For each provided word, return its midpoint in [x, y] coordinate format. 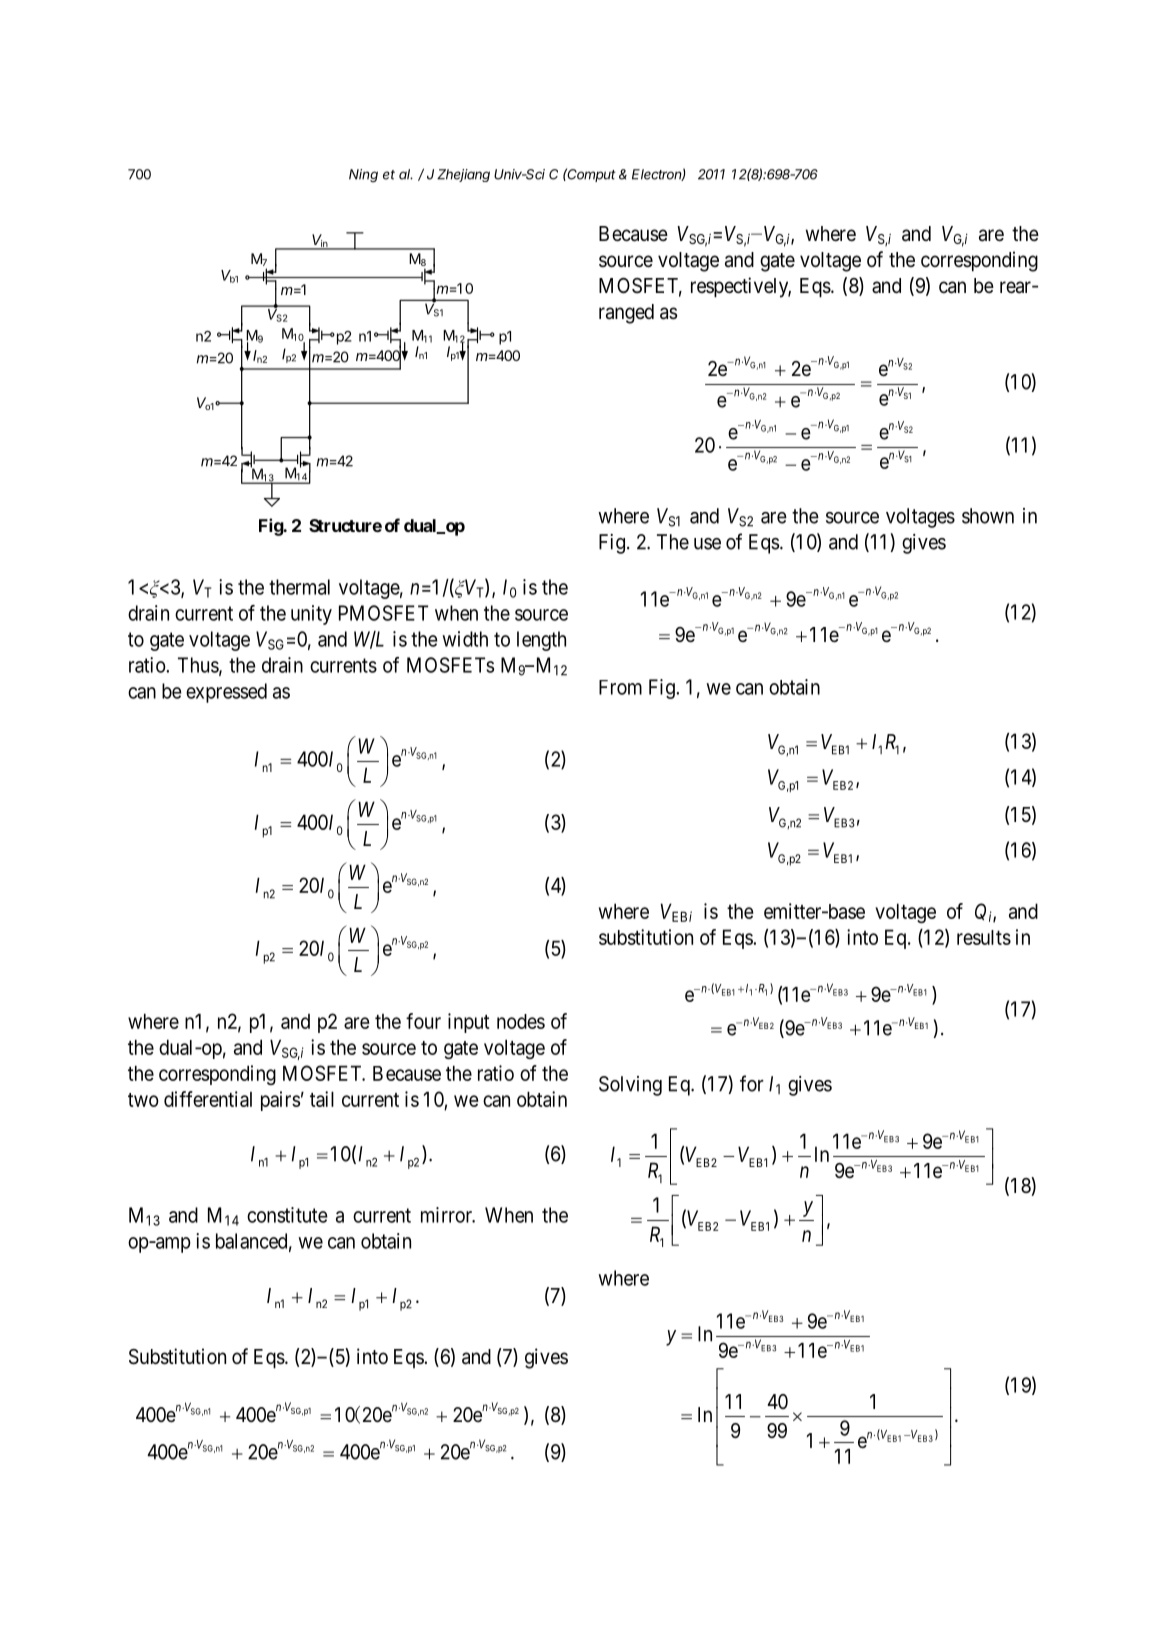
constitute [287, 1215]
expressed [226, 693]
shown [988, 516]
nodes [521, 1021]
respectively [741, 287]
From [620, 687]
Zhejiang [463, 175]
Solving [630, 1086]
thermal [299, 587]
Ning [363, 175]
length [541, 641]
